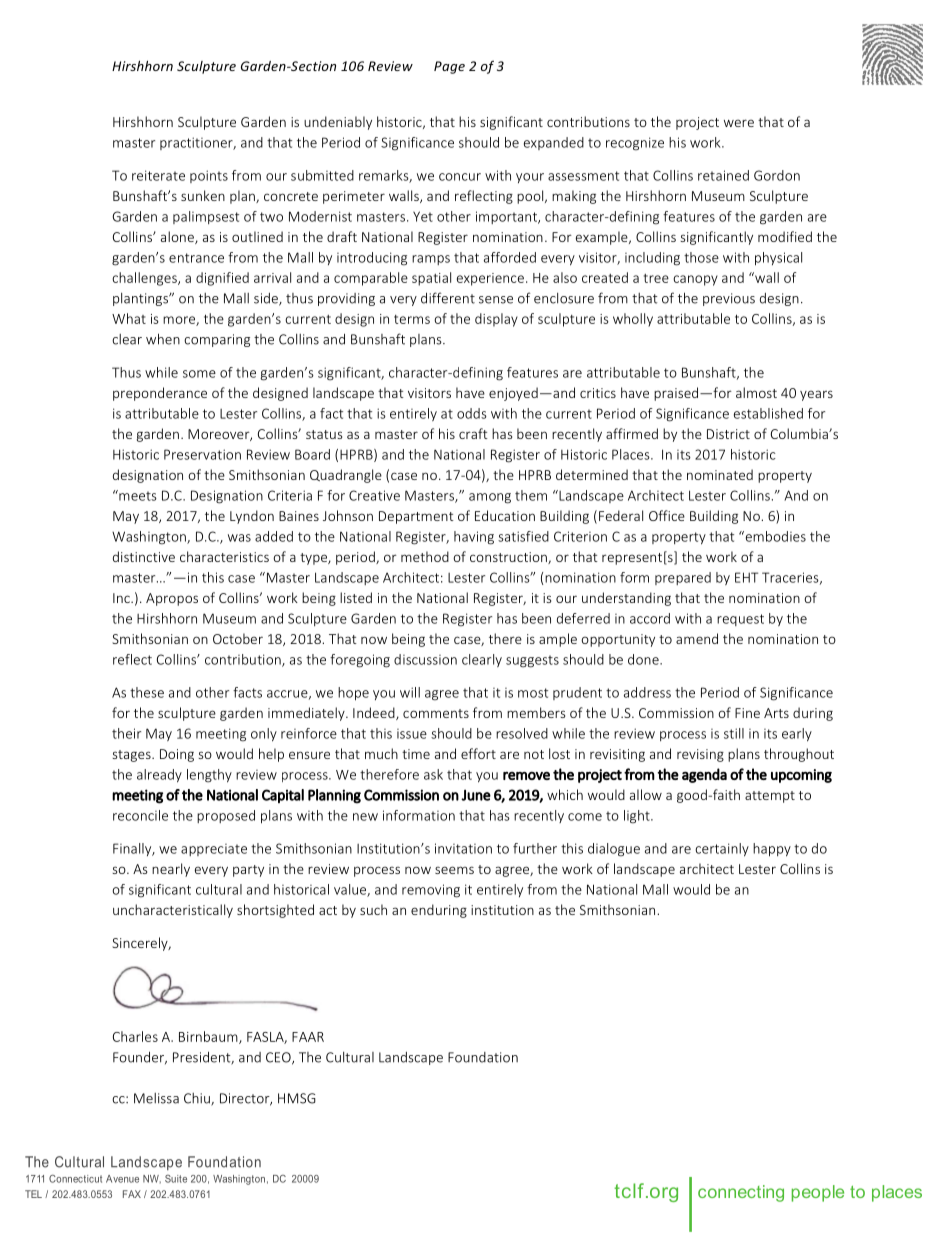 Image resolution: width=952 pixels, height=1233 pixels. I want to click on Page, so click(449, 67).
